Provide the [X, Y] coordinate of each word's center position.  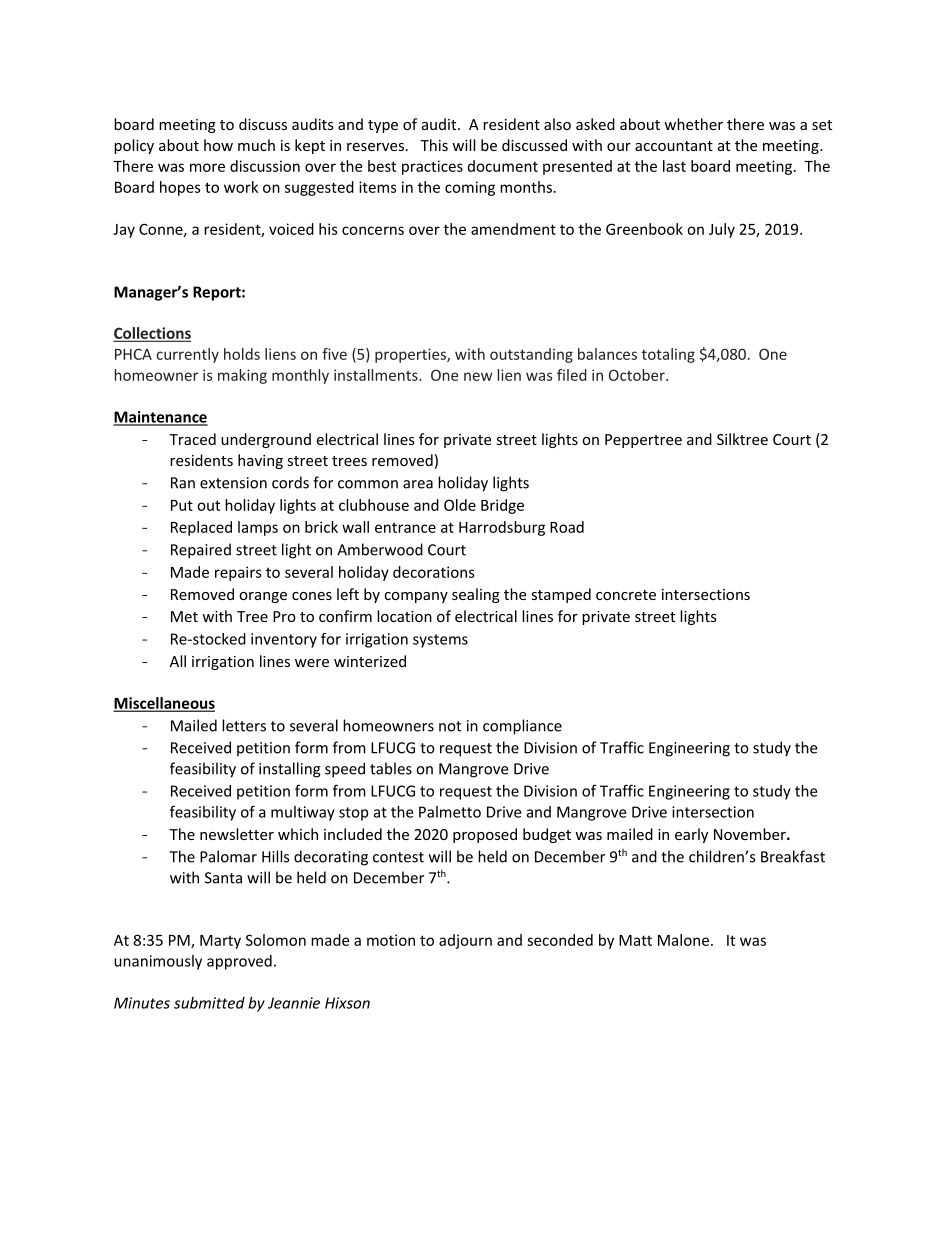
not [450, 726]
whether [693, 124]
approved [239, 962]
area [418, 484]
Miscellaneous [164, 704]
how [218, 145]
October [638, 375]
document [503, 166]
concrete [626, 595]
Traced [192, 439]
